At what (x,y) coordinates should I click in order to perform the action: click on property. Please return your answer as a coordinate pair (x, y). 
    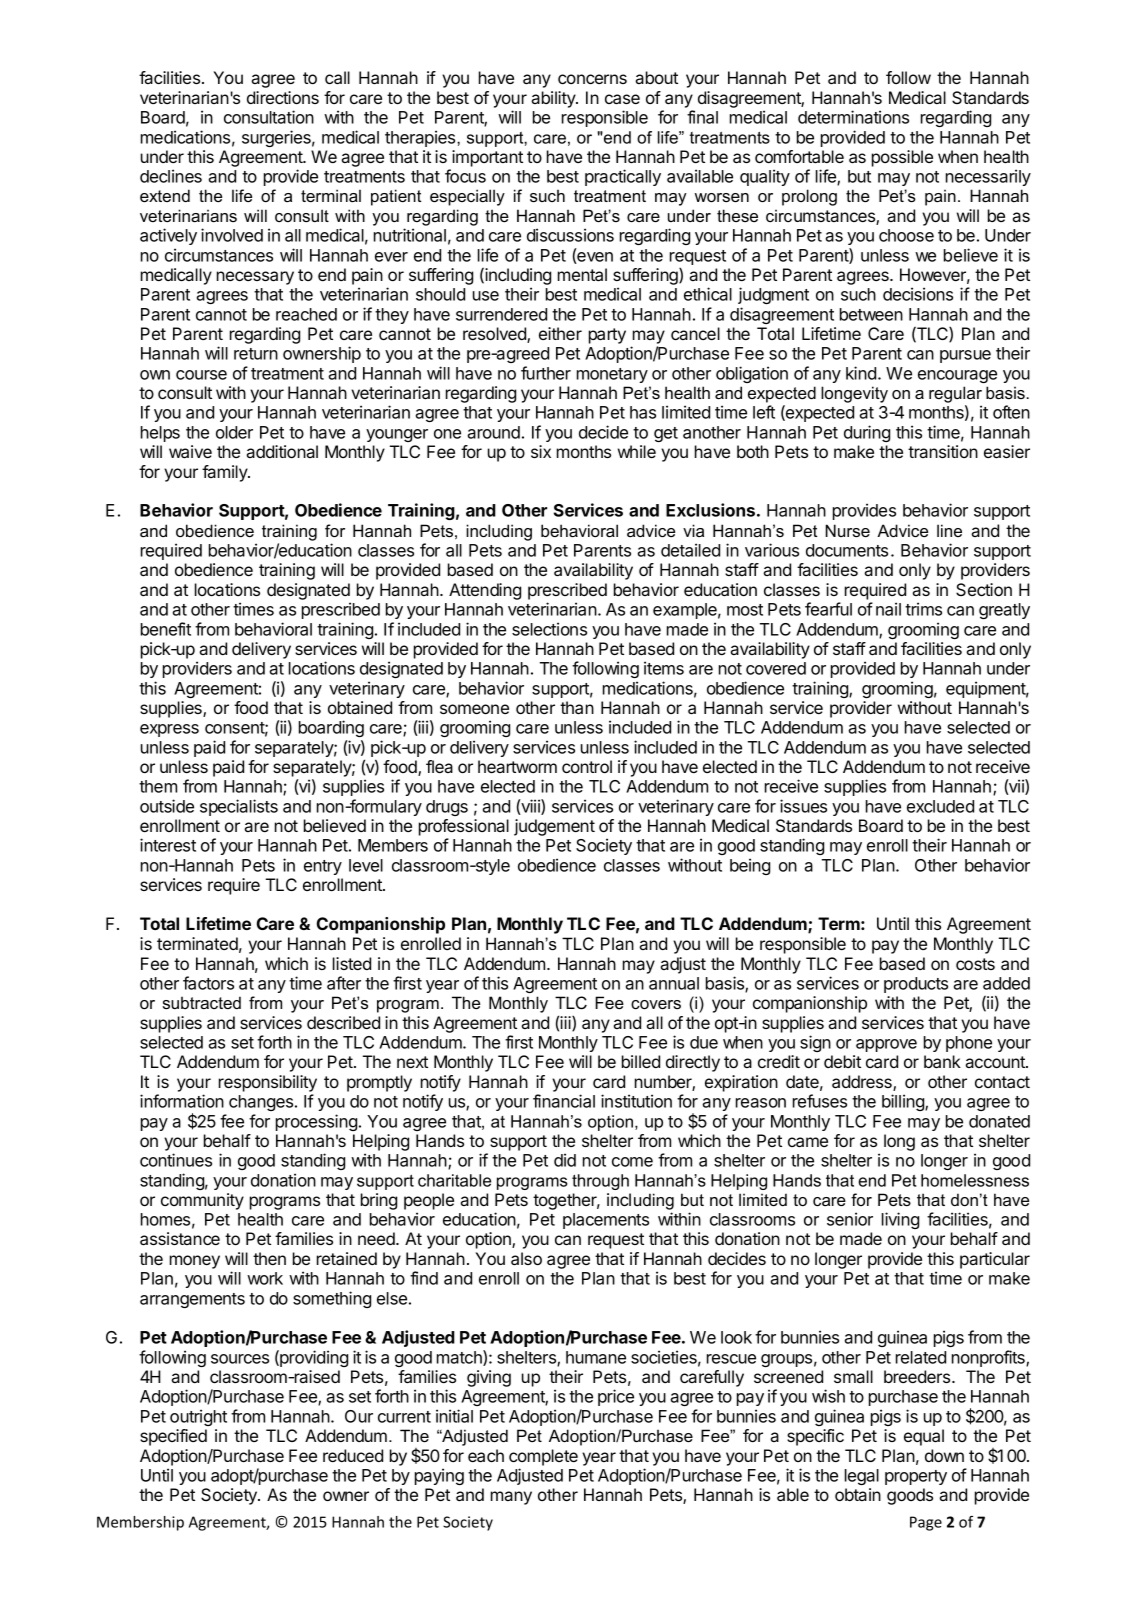
    Looking at the image, I should click on (916, 1477).
